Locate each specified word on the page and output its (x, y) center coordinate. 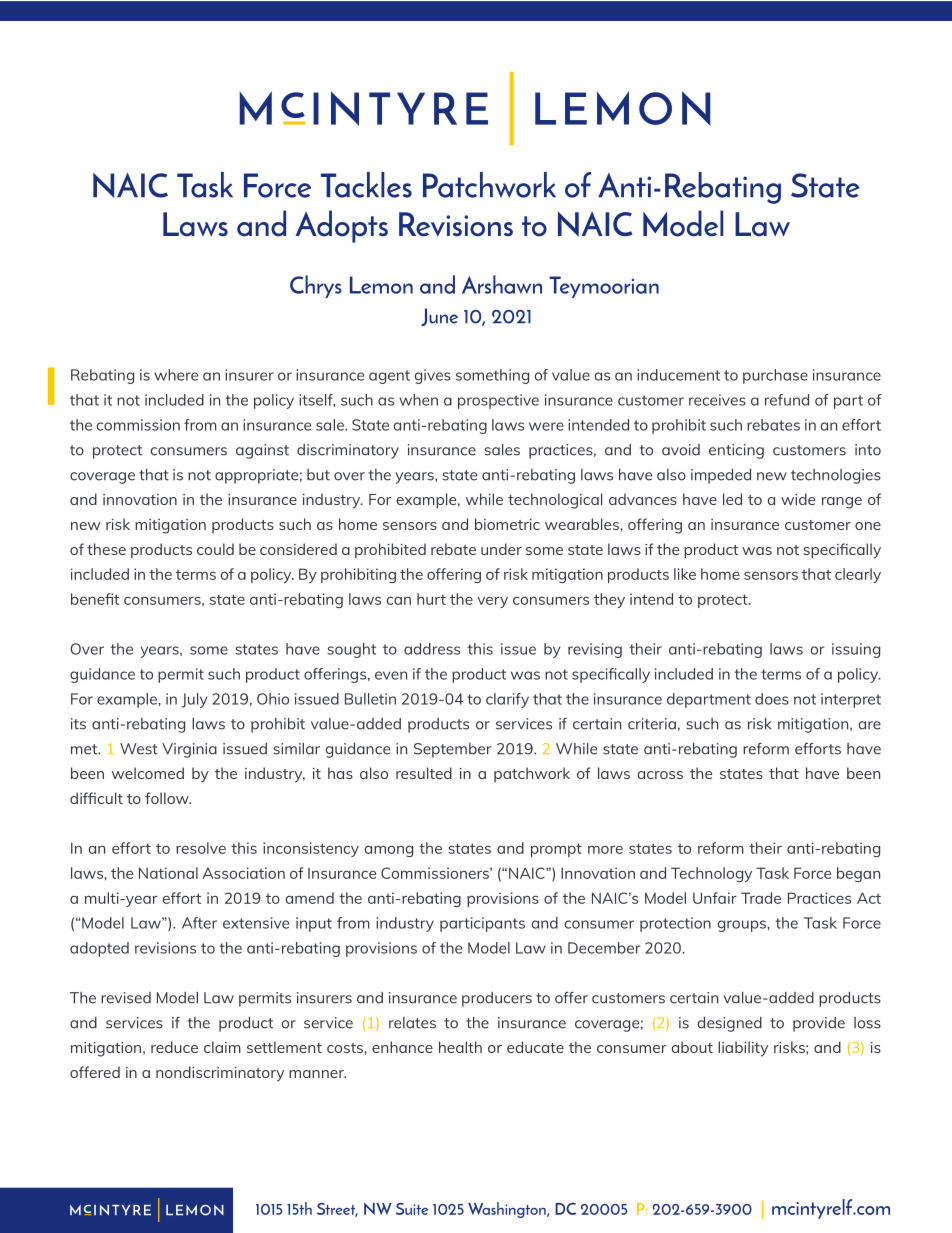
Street (337, 1210)
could (215, 549)
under (501, 549)
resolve (201, 848)
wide (798, 499)
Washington (508, 1210)
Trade (761, 898)
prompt (556, 850)
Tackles (366, 185)
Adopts (341, 226)
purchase (775, 376)
